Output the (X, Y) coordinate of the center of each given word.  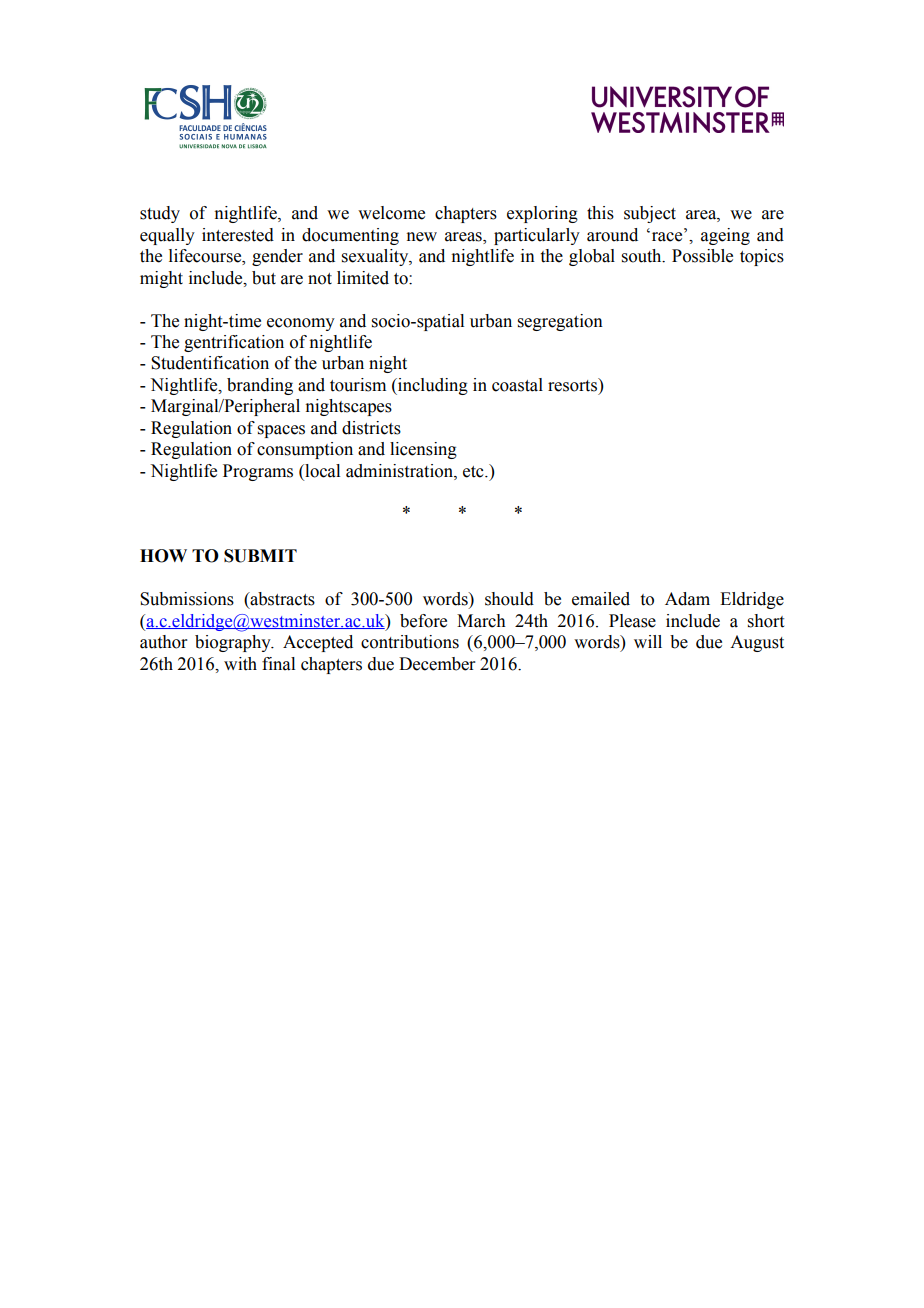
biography (234, 643)
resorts (573, 385)
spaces (281, 431)
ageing (725, 236)
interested (238, 235)
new (421, 237)
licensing (423, 450)
